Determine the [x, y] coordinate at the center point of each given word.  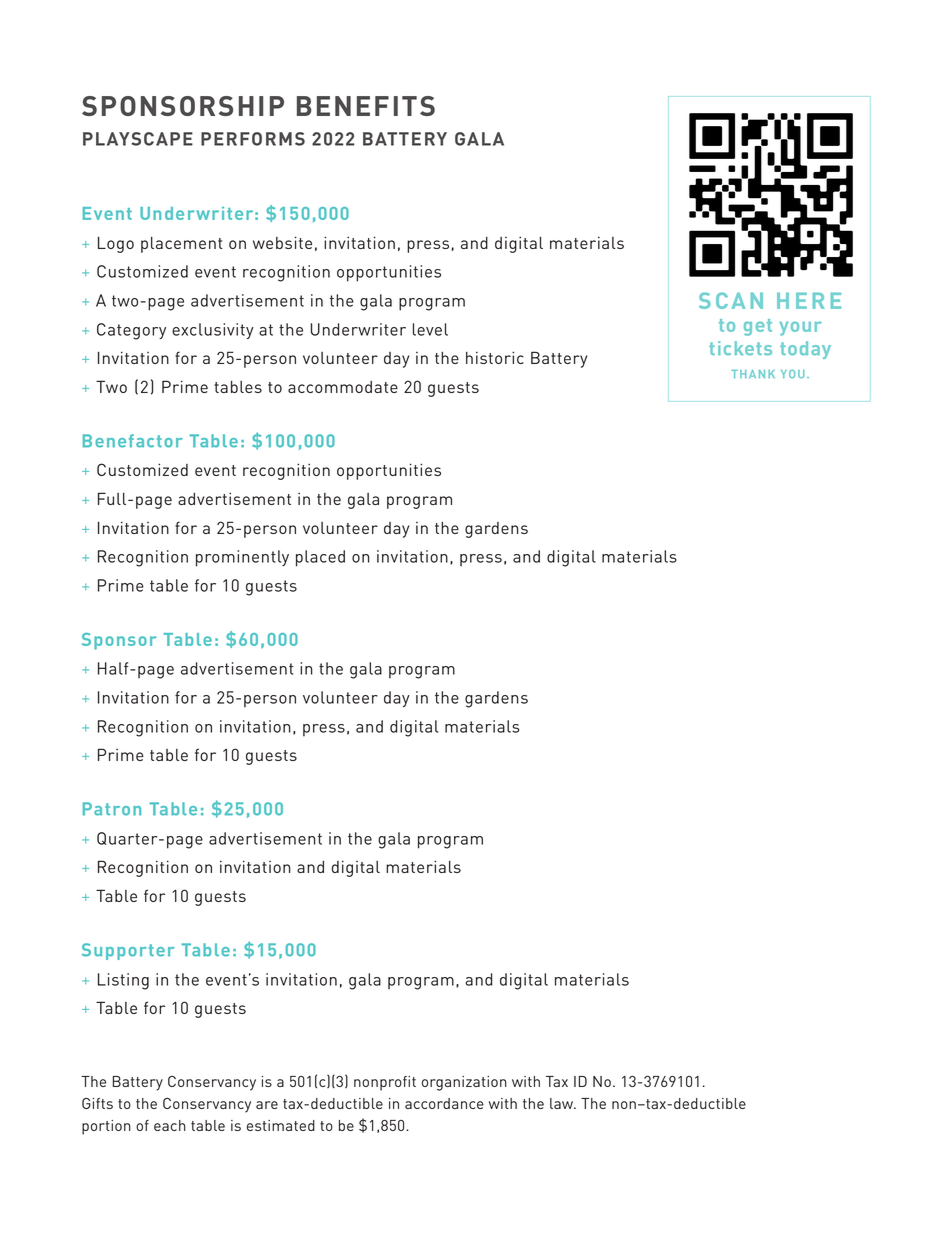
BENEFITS [366, 106]
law [563, 1103]
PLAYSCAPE [138, 139]
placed [320, 558]
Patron [112, 809]
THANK [753, 374]
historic [495, 357]
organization [464, 1083]
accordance [444, 1103]
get [758, 327]
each [170, 1125]
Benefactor [133, 441]
